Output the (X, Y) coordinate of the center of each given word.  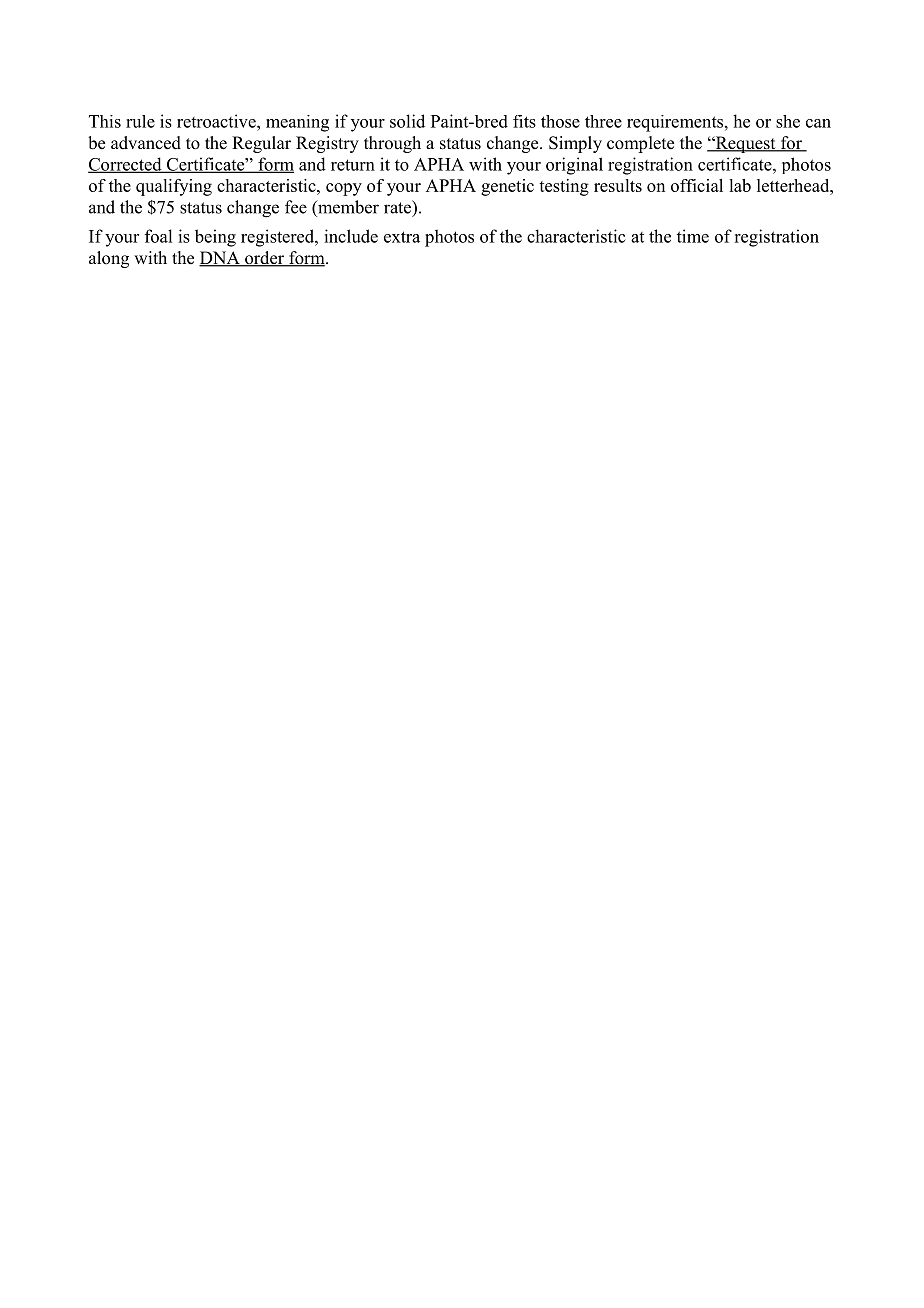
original (574, 166)
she (788, 121)
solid (407, 121)
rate (398, 207)
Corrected (126, 165)
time (693, 236)
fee (296, 207)
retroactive (217, 121)
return (353, 165)
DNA (220, 259)
